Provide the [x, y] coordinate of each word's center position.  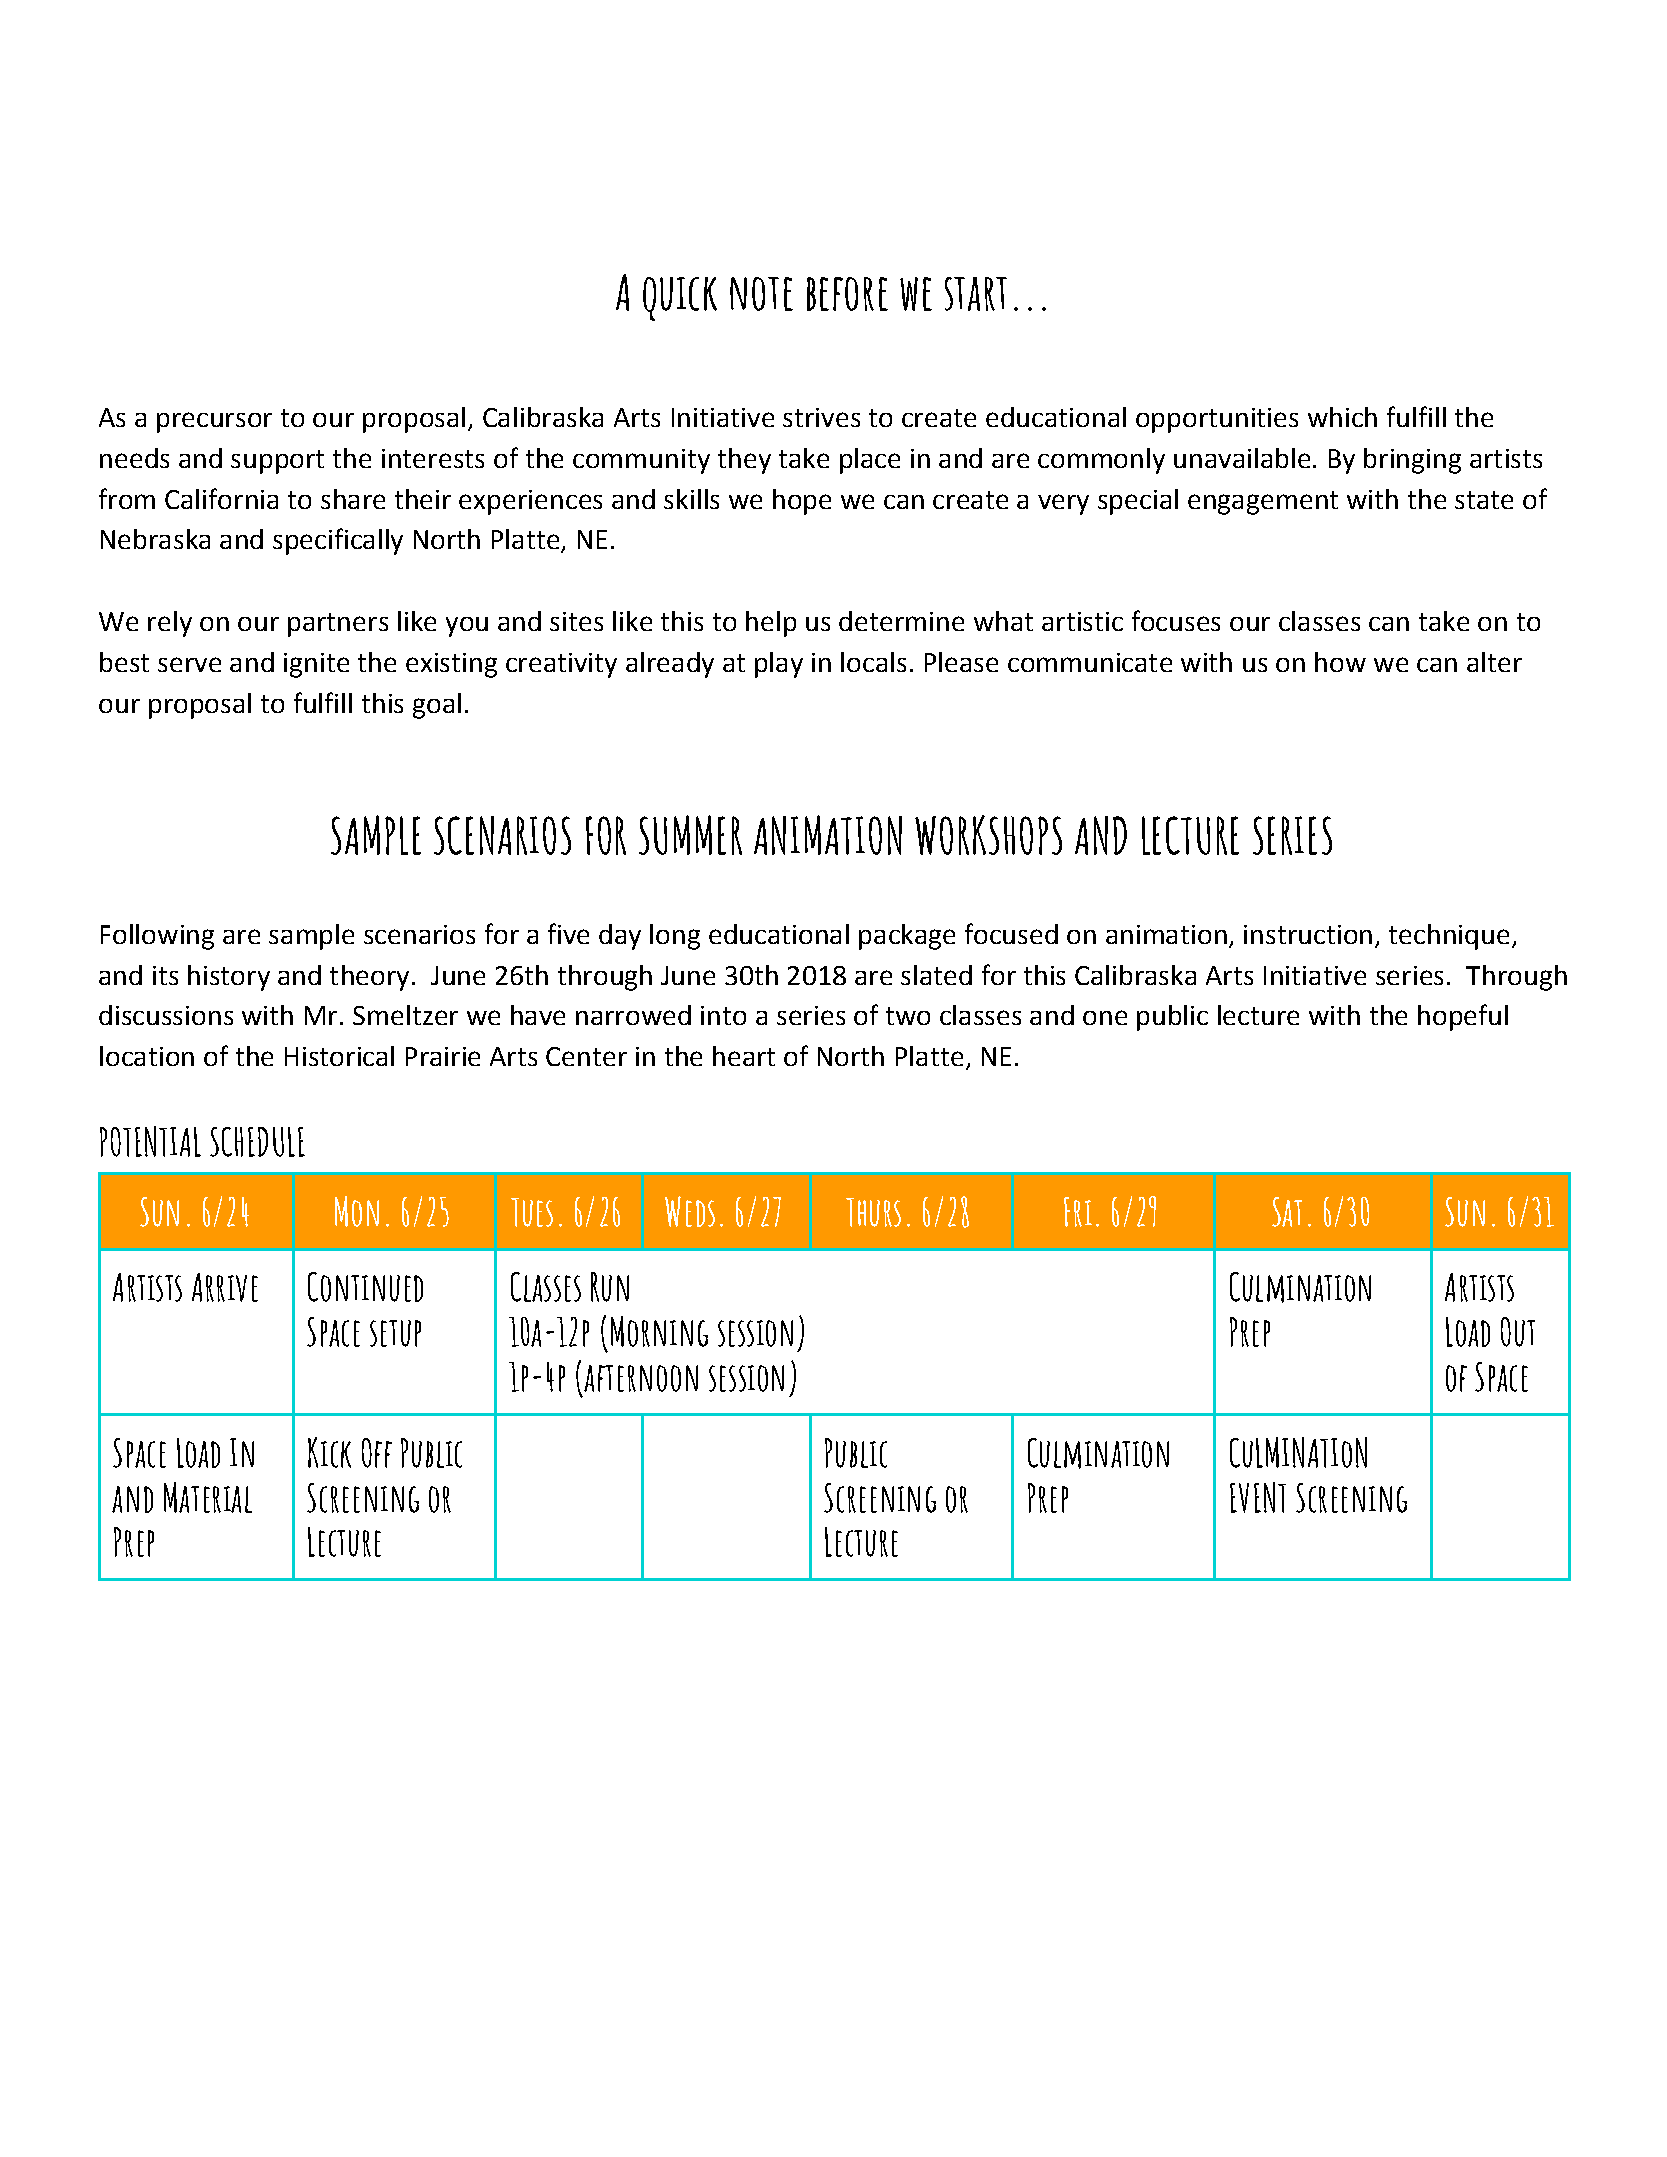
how [1340, 662]
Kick [329, 1452]
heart [744, 1056]
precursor [214, 422]
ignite [316, 665]
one [1105, 1017]
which [1342, 417]
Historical [339, 1056]
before [847, 294]
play [779, 665]
